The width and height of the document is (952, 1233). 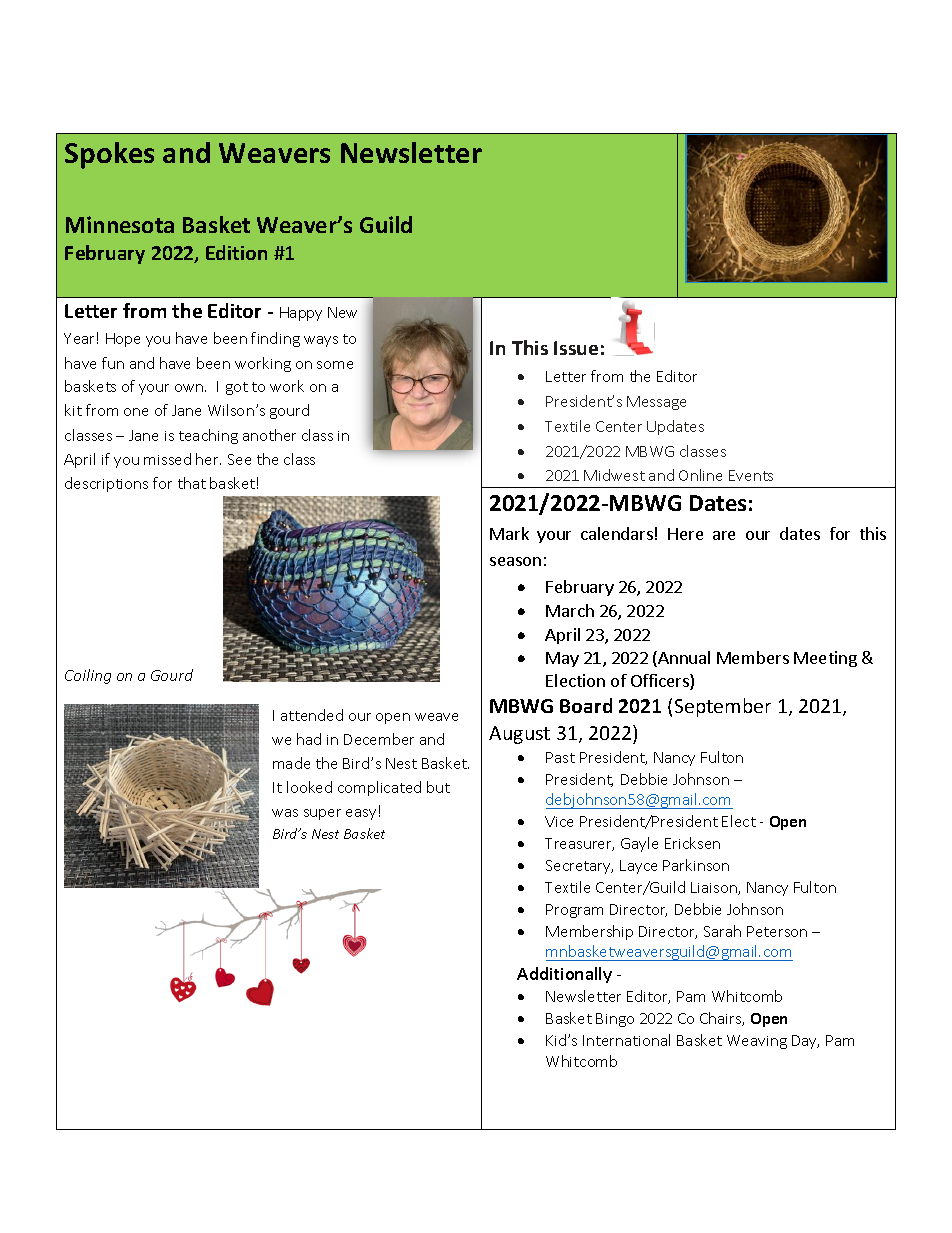 What do you see at coordinates (335, 365) in the document?
I see `some` at bounding box center [335, 365].
